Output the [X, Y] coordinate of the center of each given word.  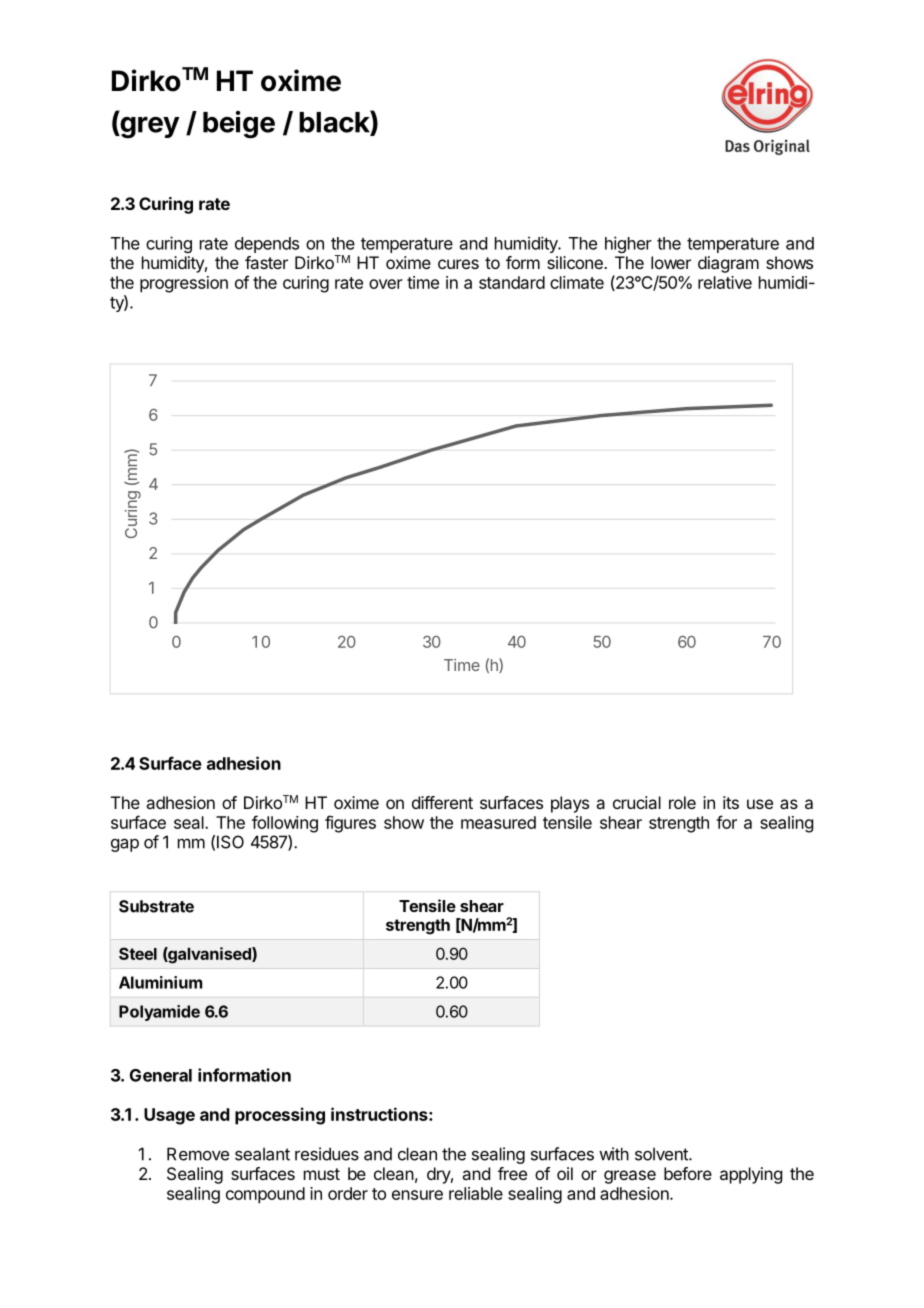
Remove [198, 1154]
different [442, 802]
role [682, 802]
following [285, 824]
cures [458, 264]
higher [628, 244]
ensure [417, 1195]
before [688, 1173]
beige [239, 125]
